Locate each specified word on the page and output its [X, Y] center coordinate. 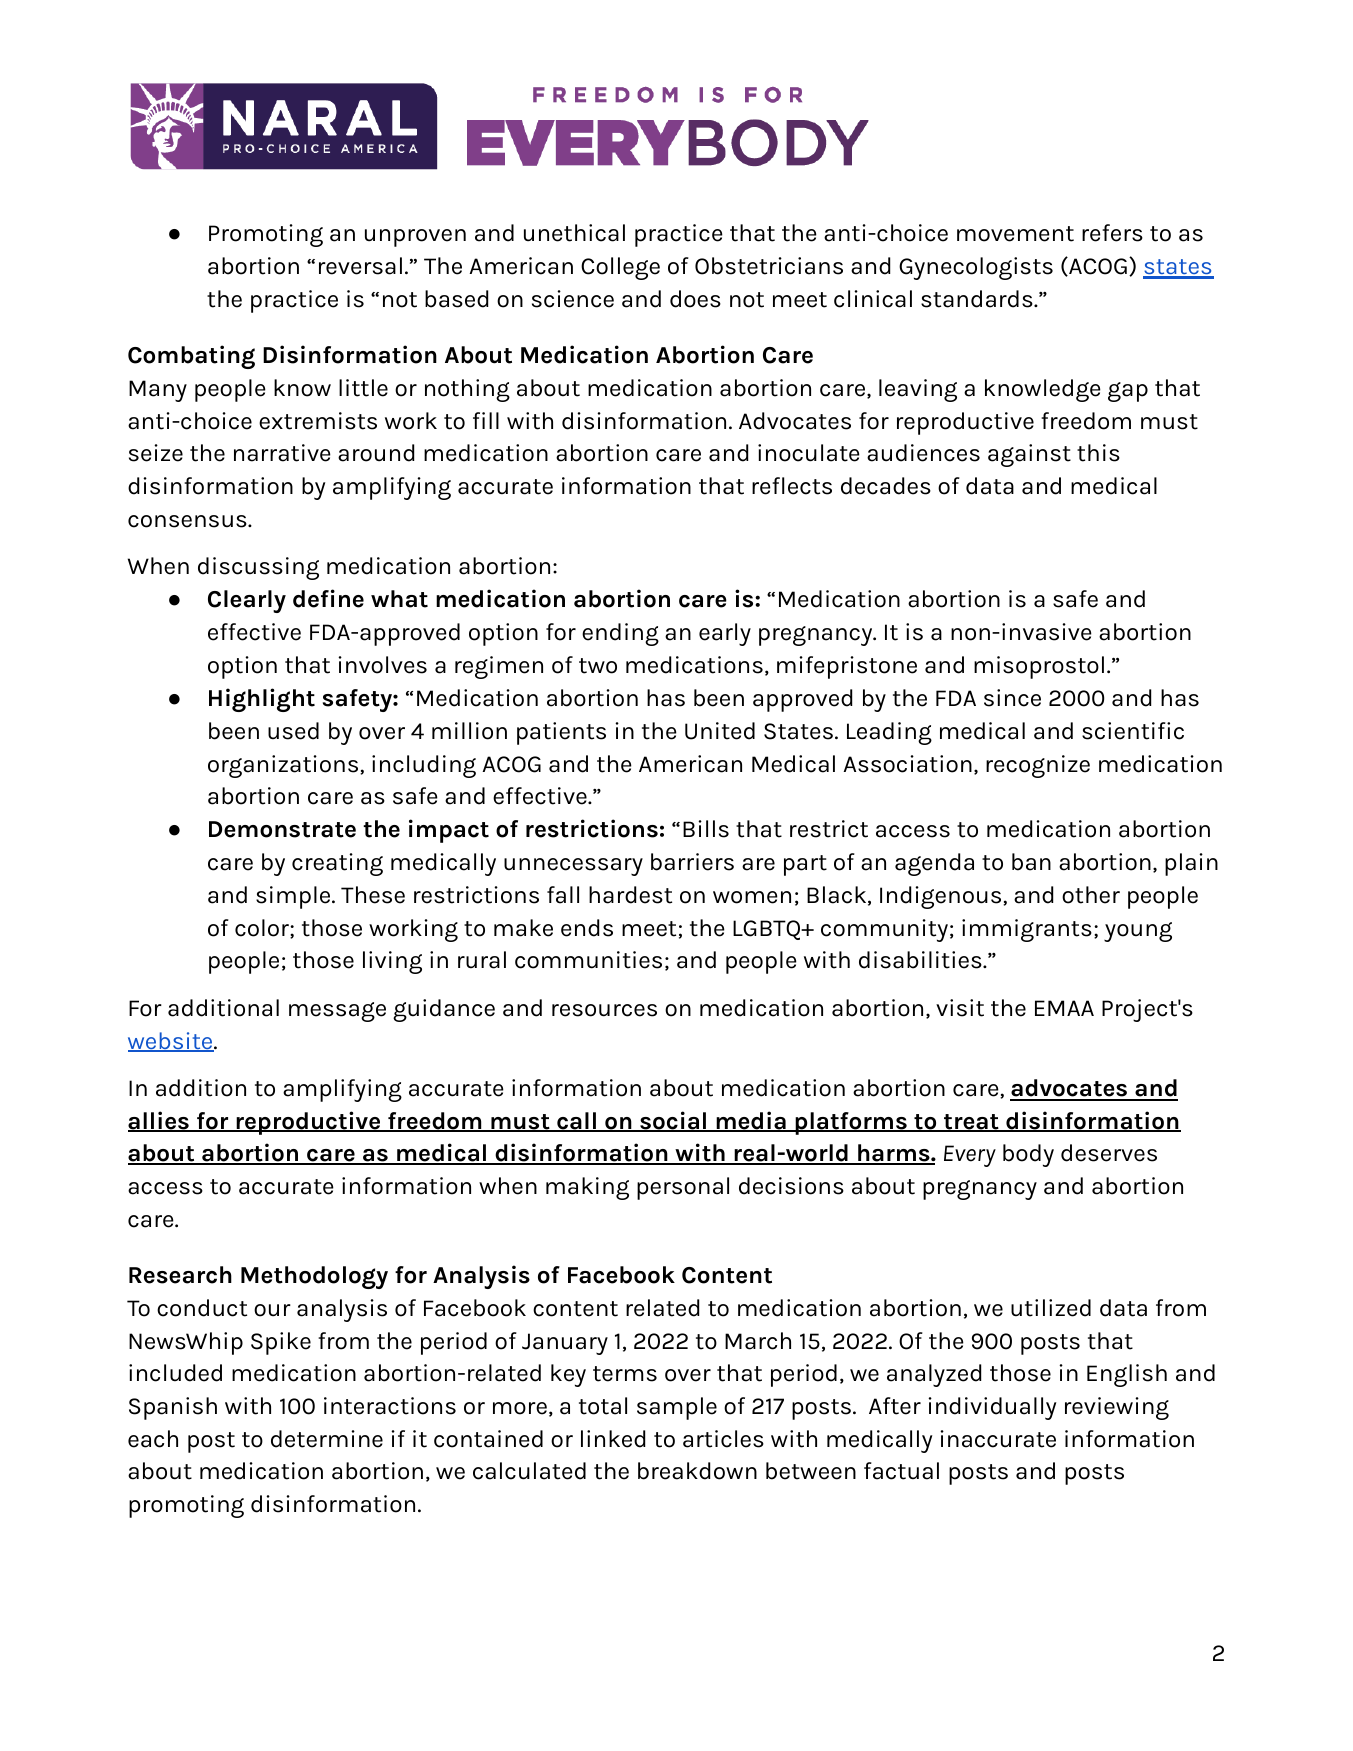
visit [960, 1008]
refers [1112, 233]
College [620, 268]
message [337, 1012]
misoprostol [1039, 667]
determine [327, 1439]
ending [620, 634]
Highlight [262, 700]
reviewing [1117, 1408]
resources [604, 1010]
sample [677, 1408]
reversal [360, 266]
